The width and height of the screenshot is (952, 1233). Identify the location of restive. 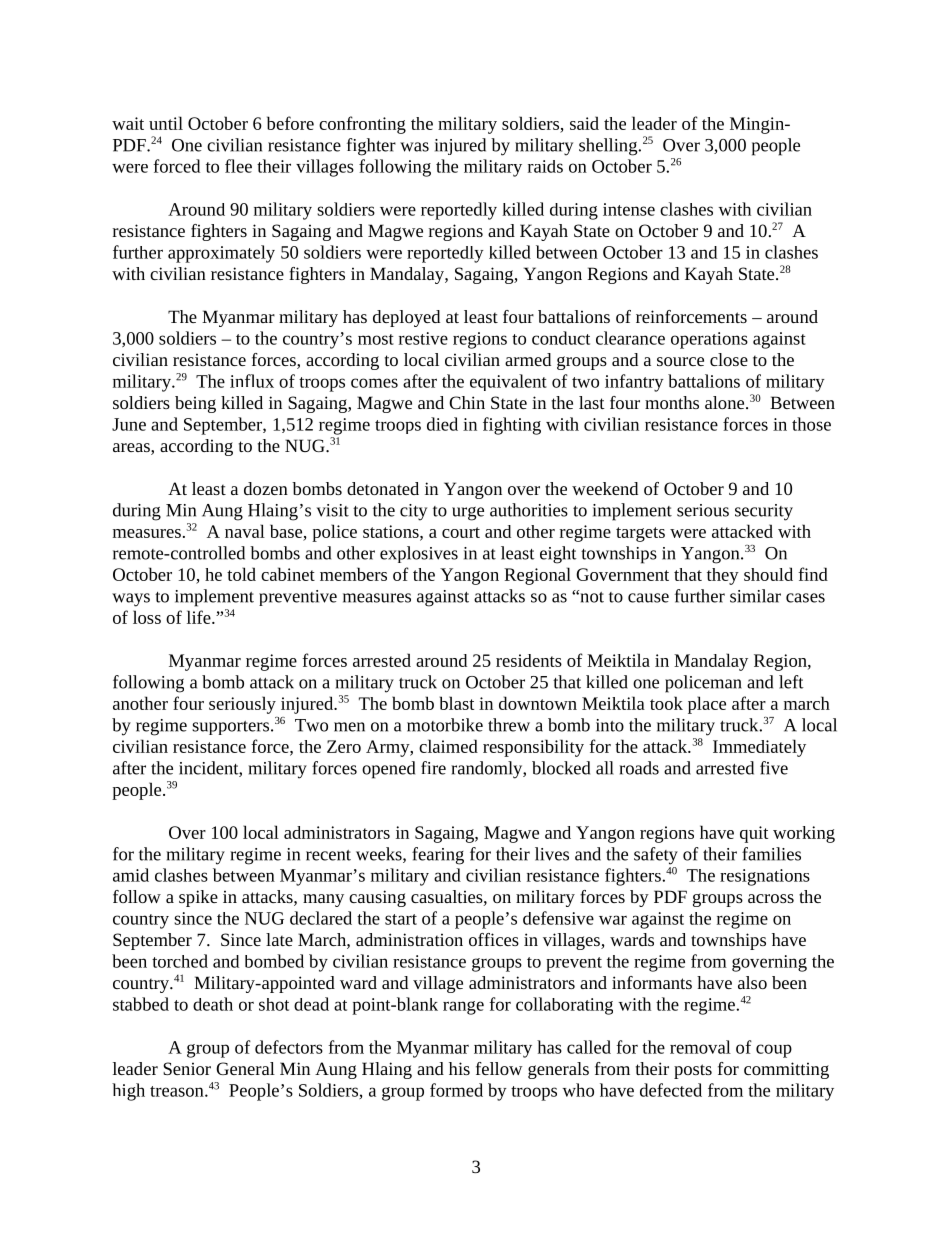
(423, 338).
